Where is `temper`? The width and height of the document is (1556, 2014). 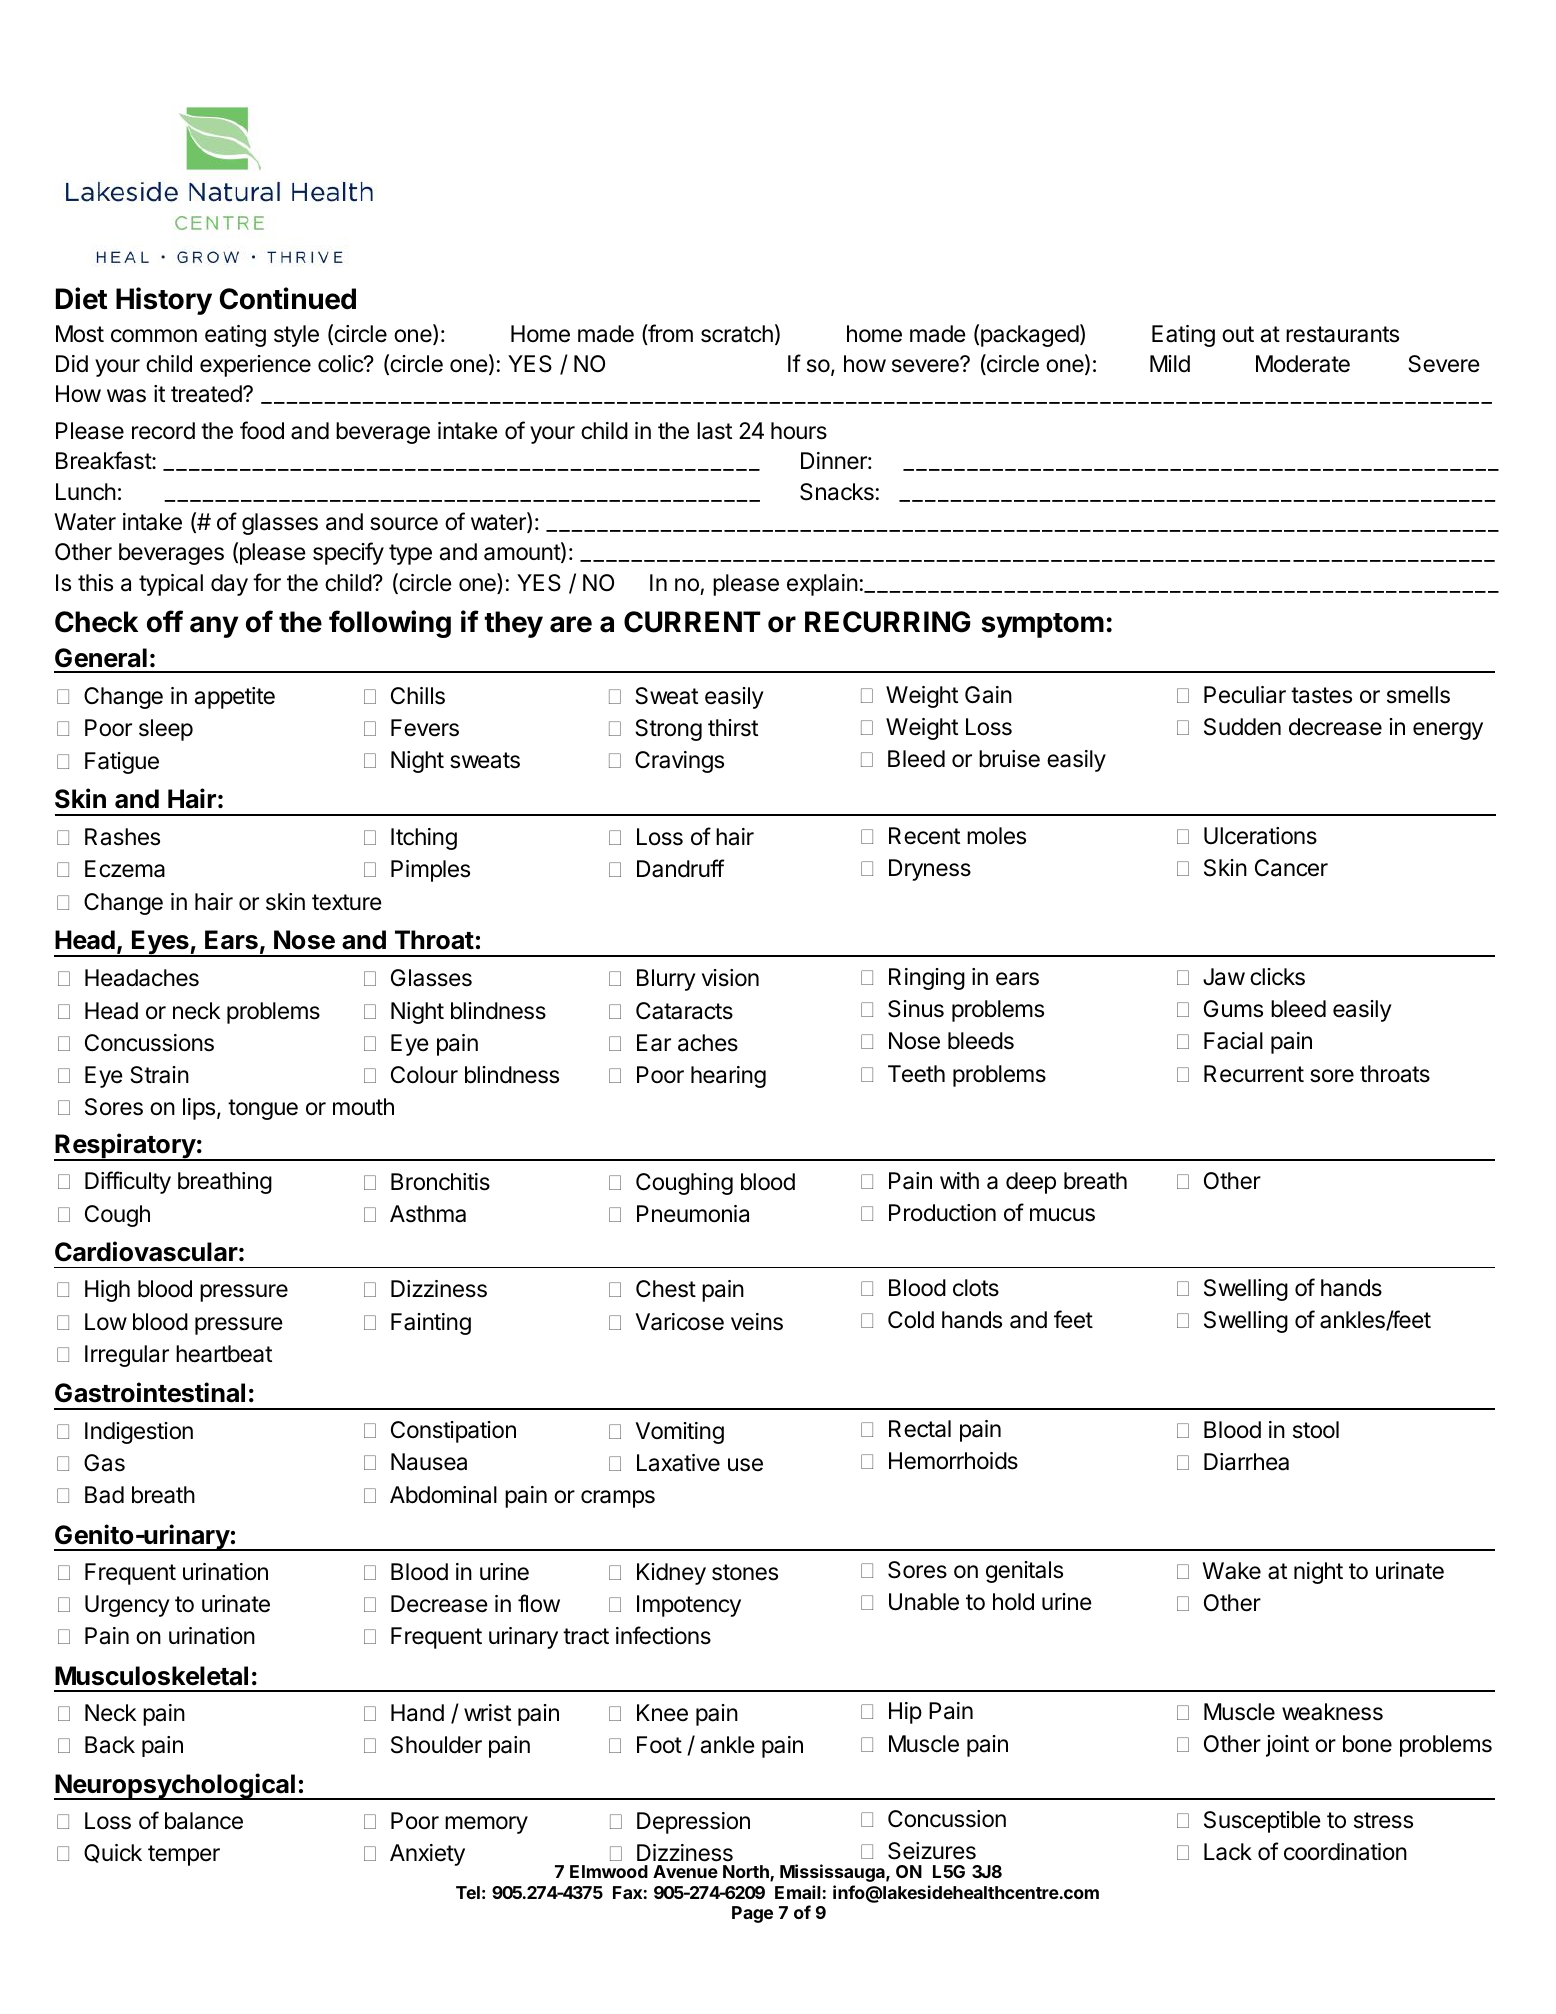 temper is located at coordinates (184, 1855).
